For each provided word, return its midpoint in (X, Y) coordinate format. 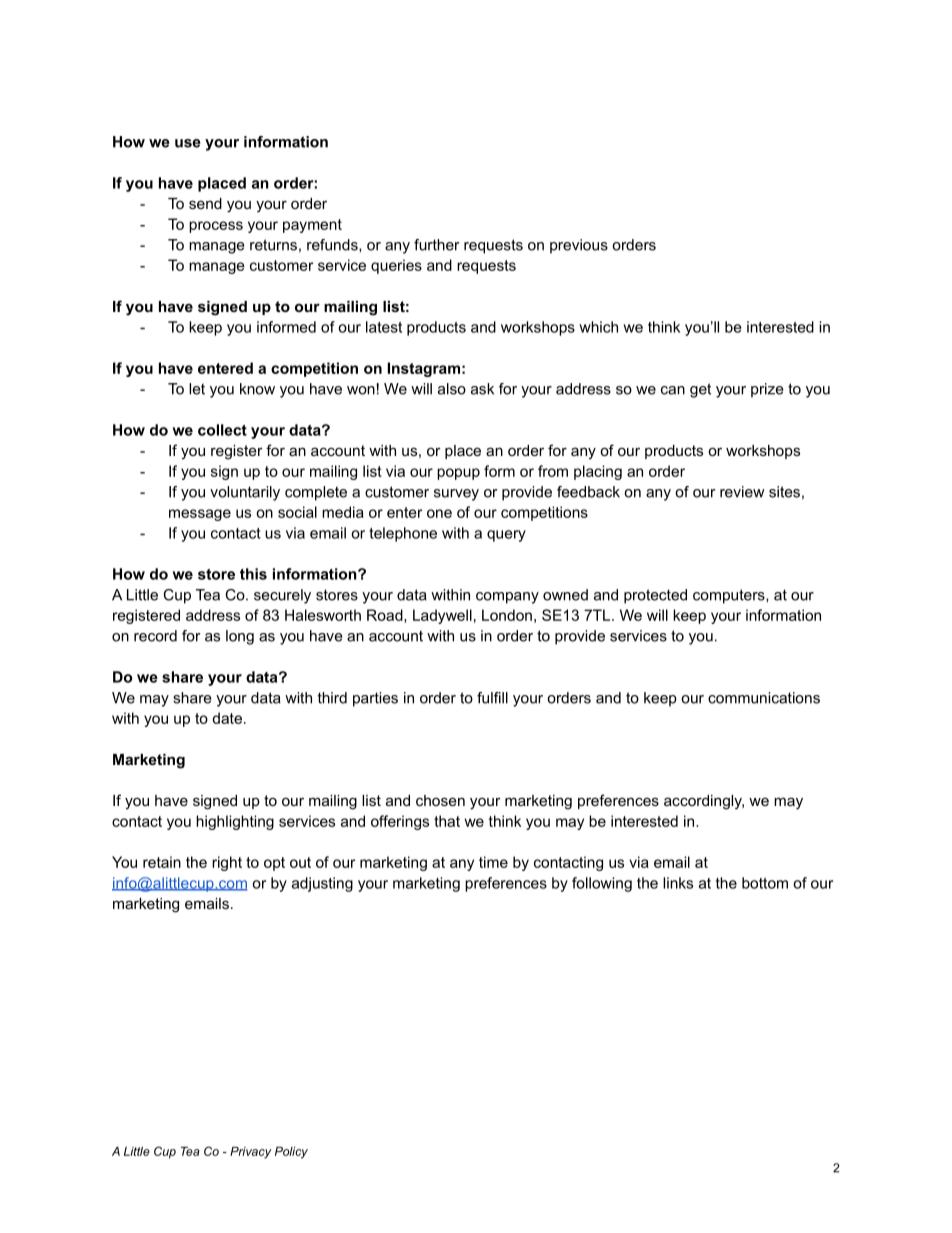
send (205, 203)
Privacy (251, 1153)
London (507, 615)
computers (730, 596)
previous (579, 246)
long (240, 637)
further (437, 245)
